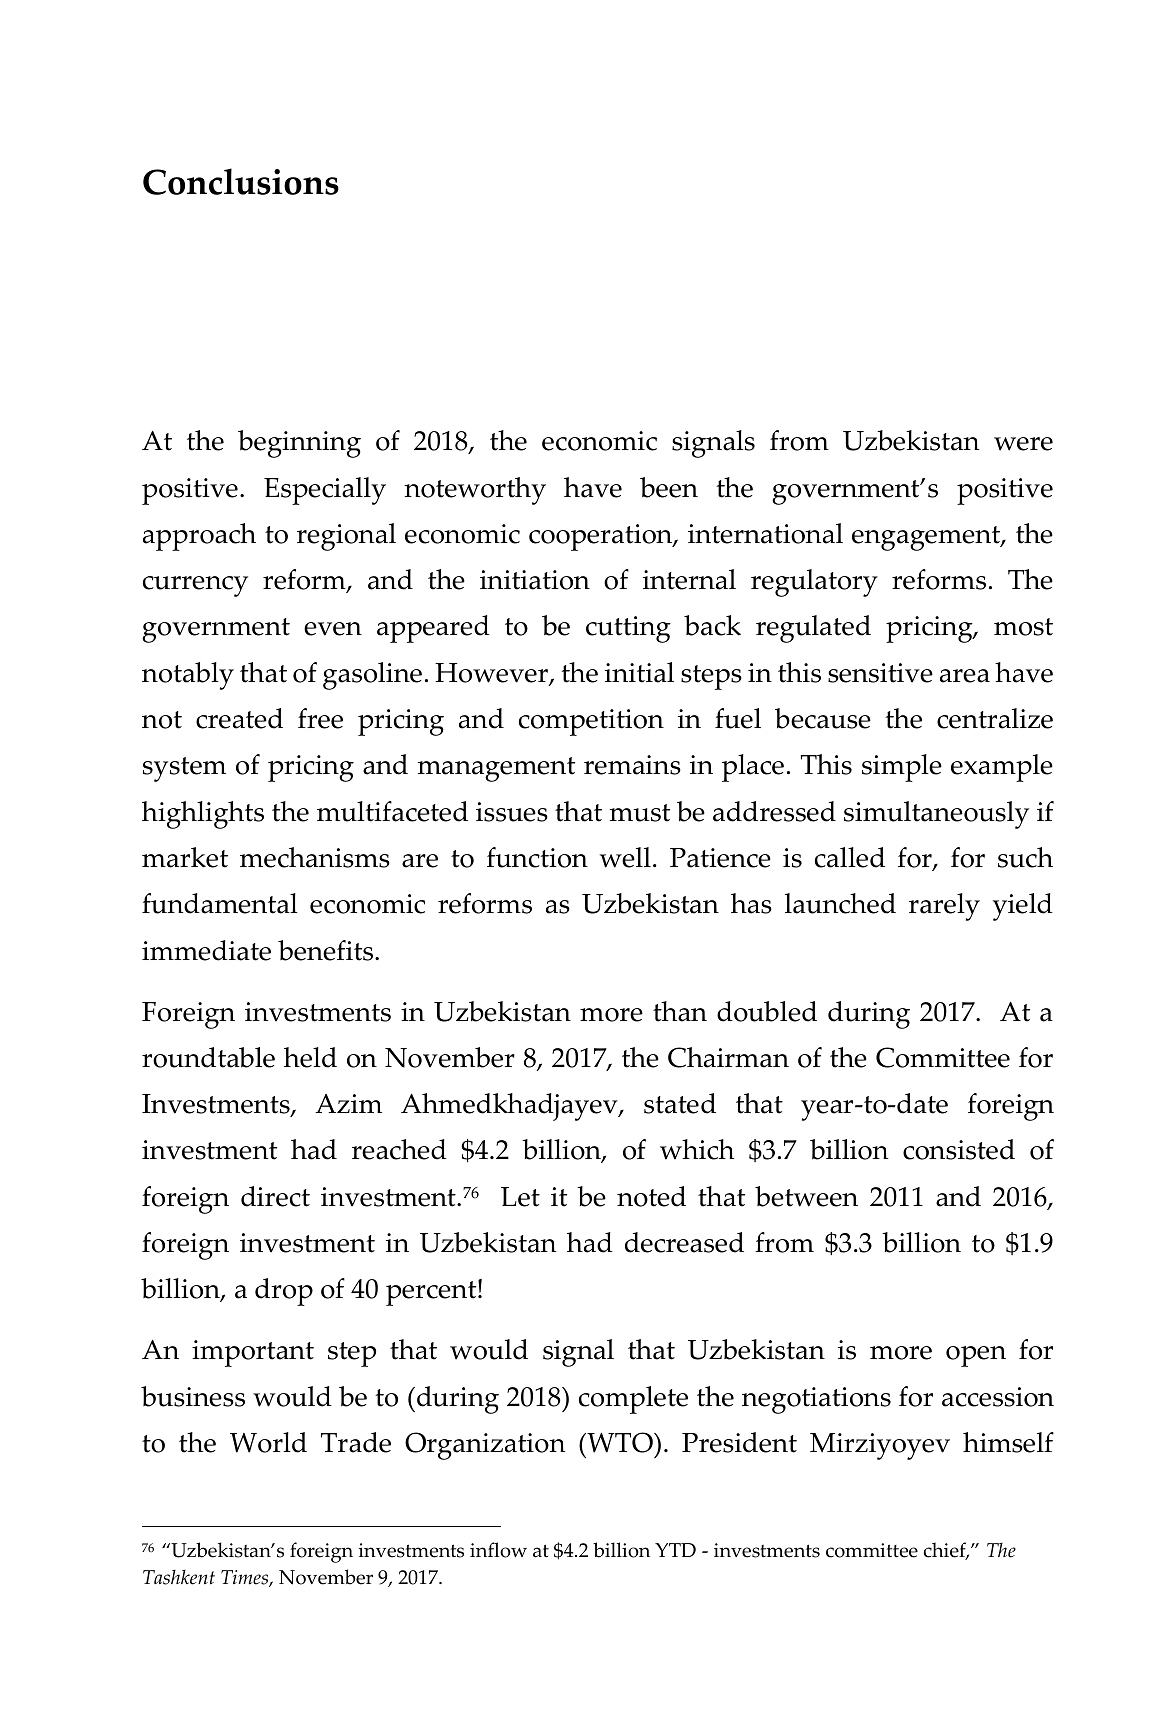 The image size is (1167, 1718). I want to click on regional, so click(346, 537).
